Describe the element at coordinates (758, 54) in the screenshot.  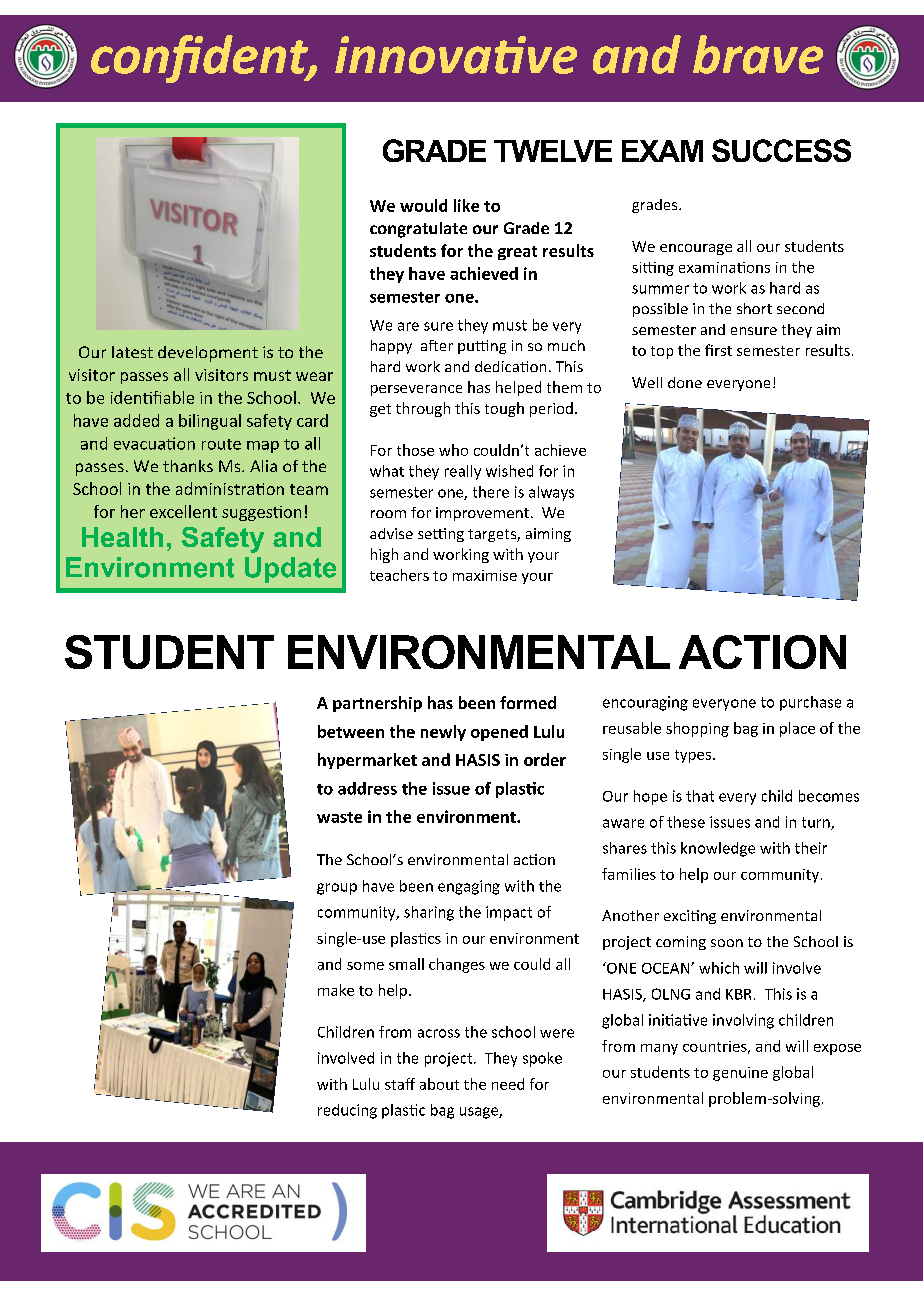
I see `brave` at that location.
